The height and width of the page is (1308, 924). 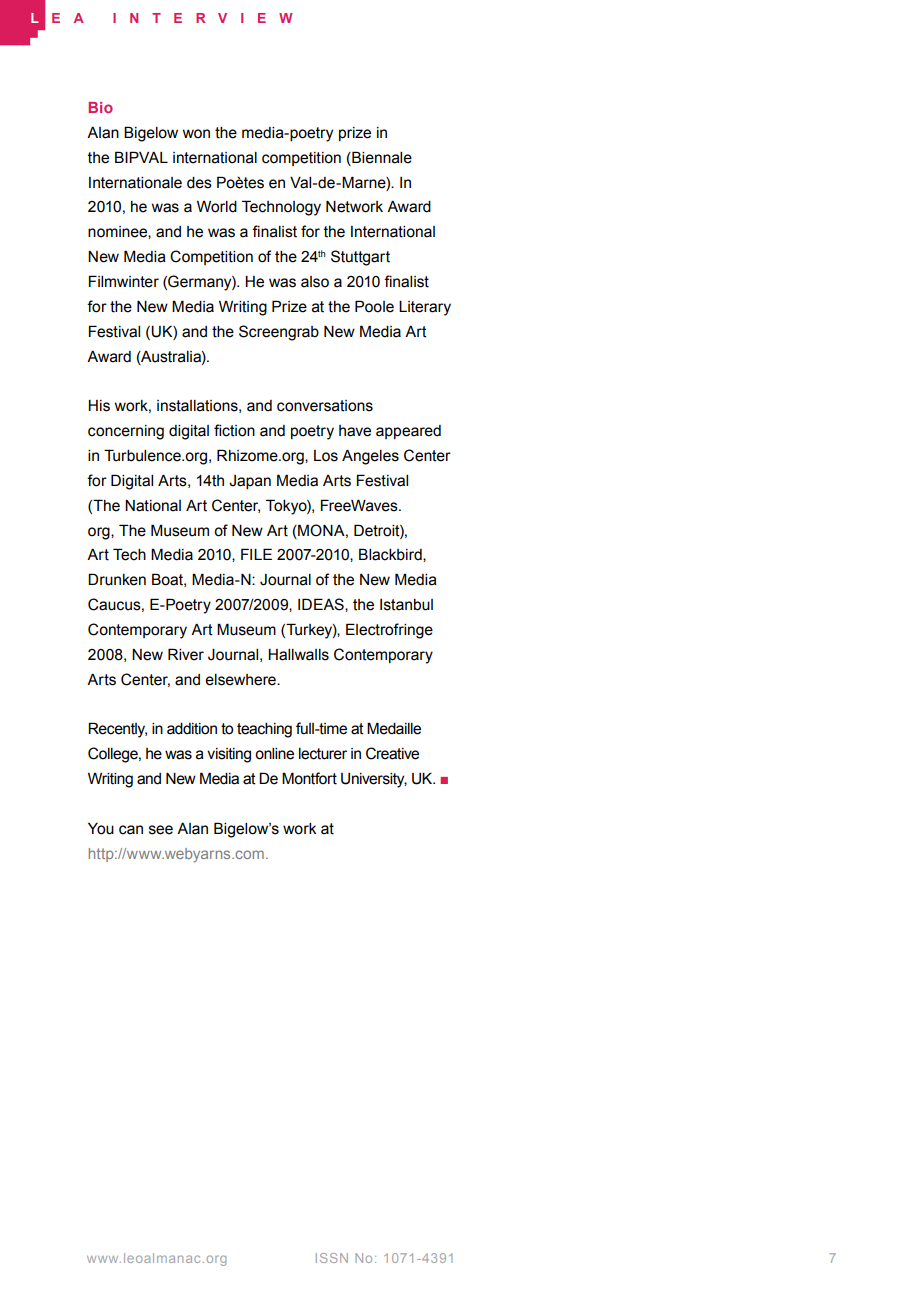 What do you see at coordinates (117, 730) in the page?
I see `Recently` at bounding box center [117, 730].
